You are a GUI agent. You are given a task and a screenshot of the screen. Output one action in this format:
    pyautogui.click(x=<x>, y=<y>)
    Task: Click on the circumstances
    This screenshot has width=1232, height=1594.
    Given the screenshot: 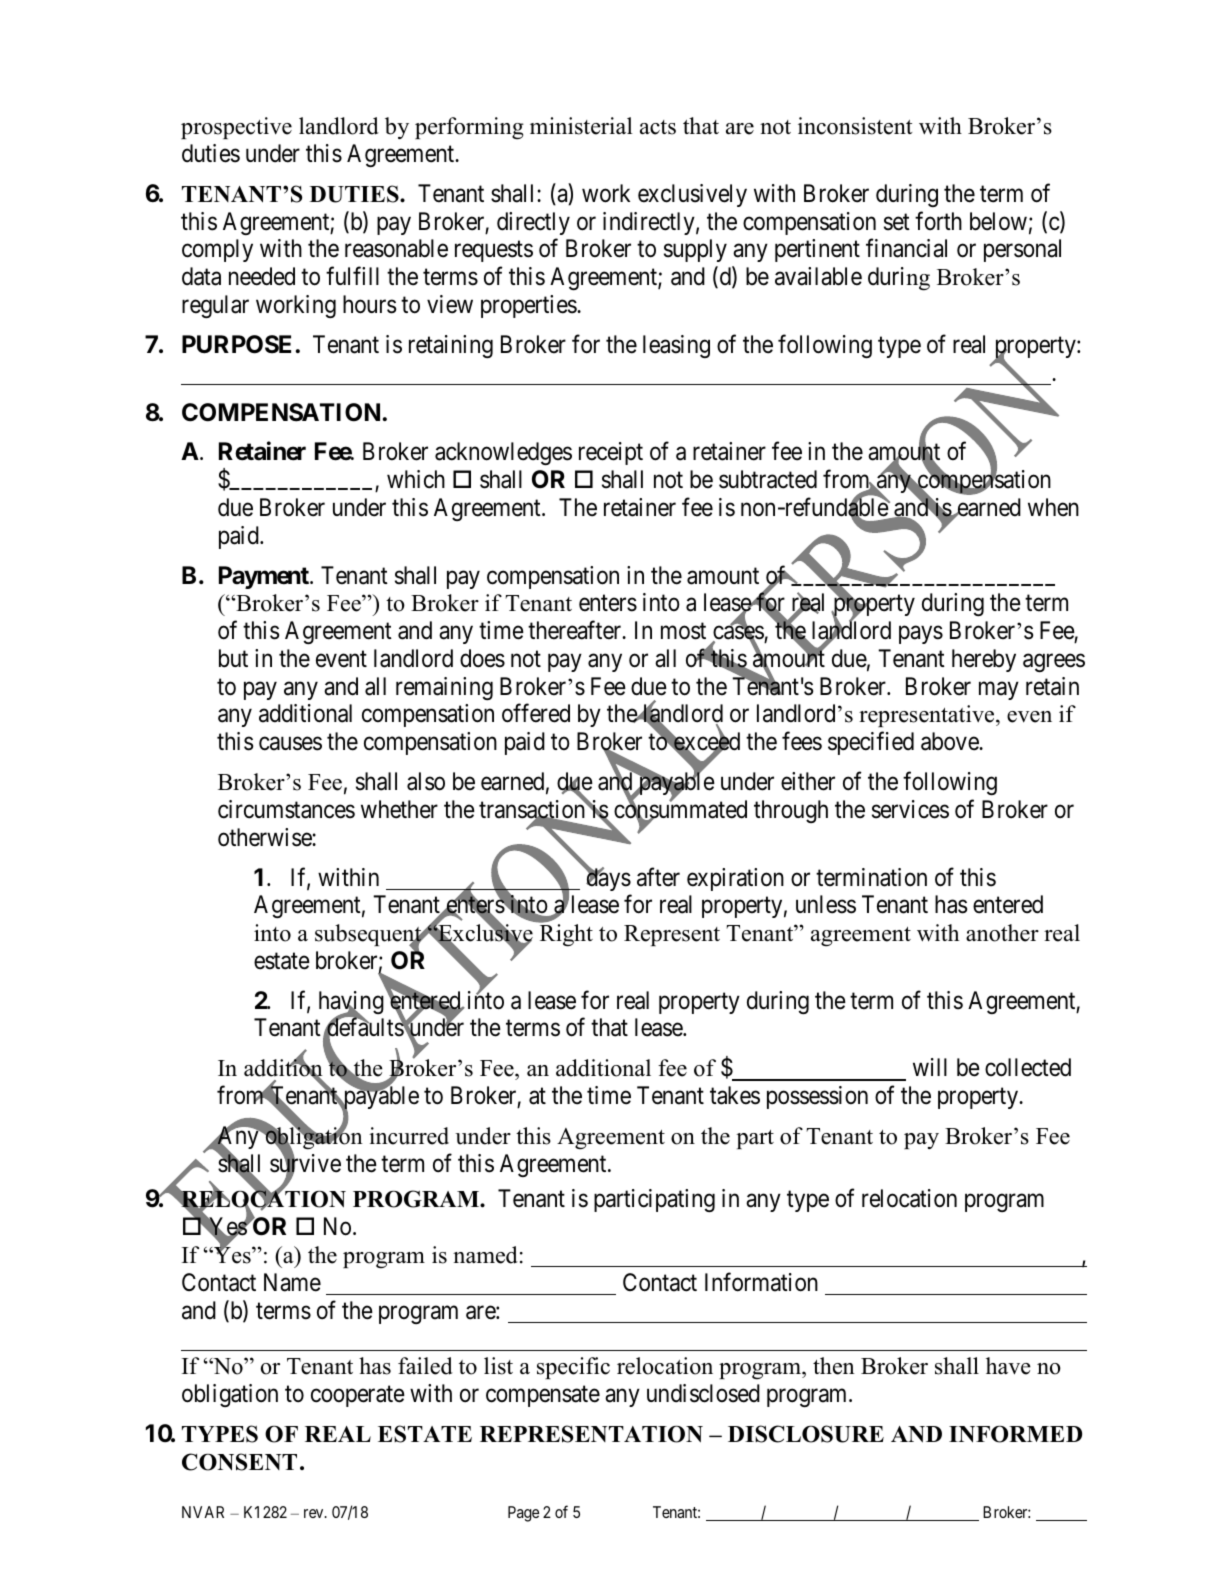 What is the action you would take?
    pyautogui.click(x=286, y=809)
